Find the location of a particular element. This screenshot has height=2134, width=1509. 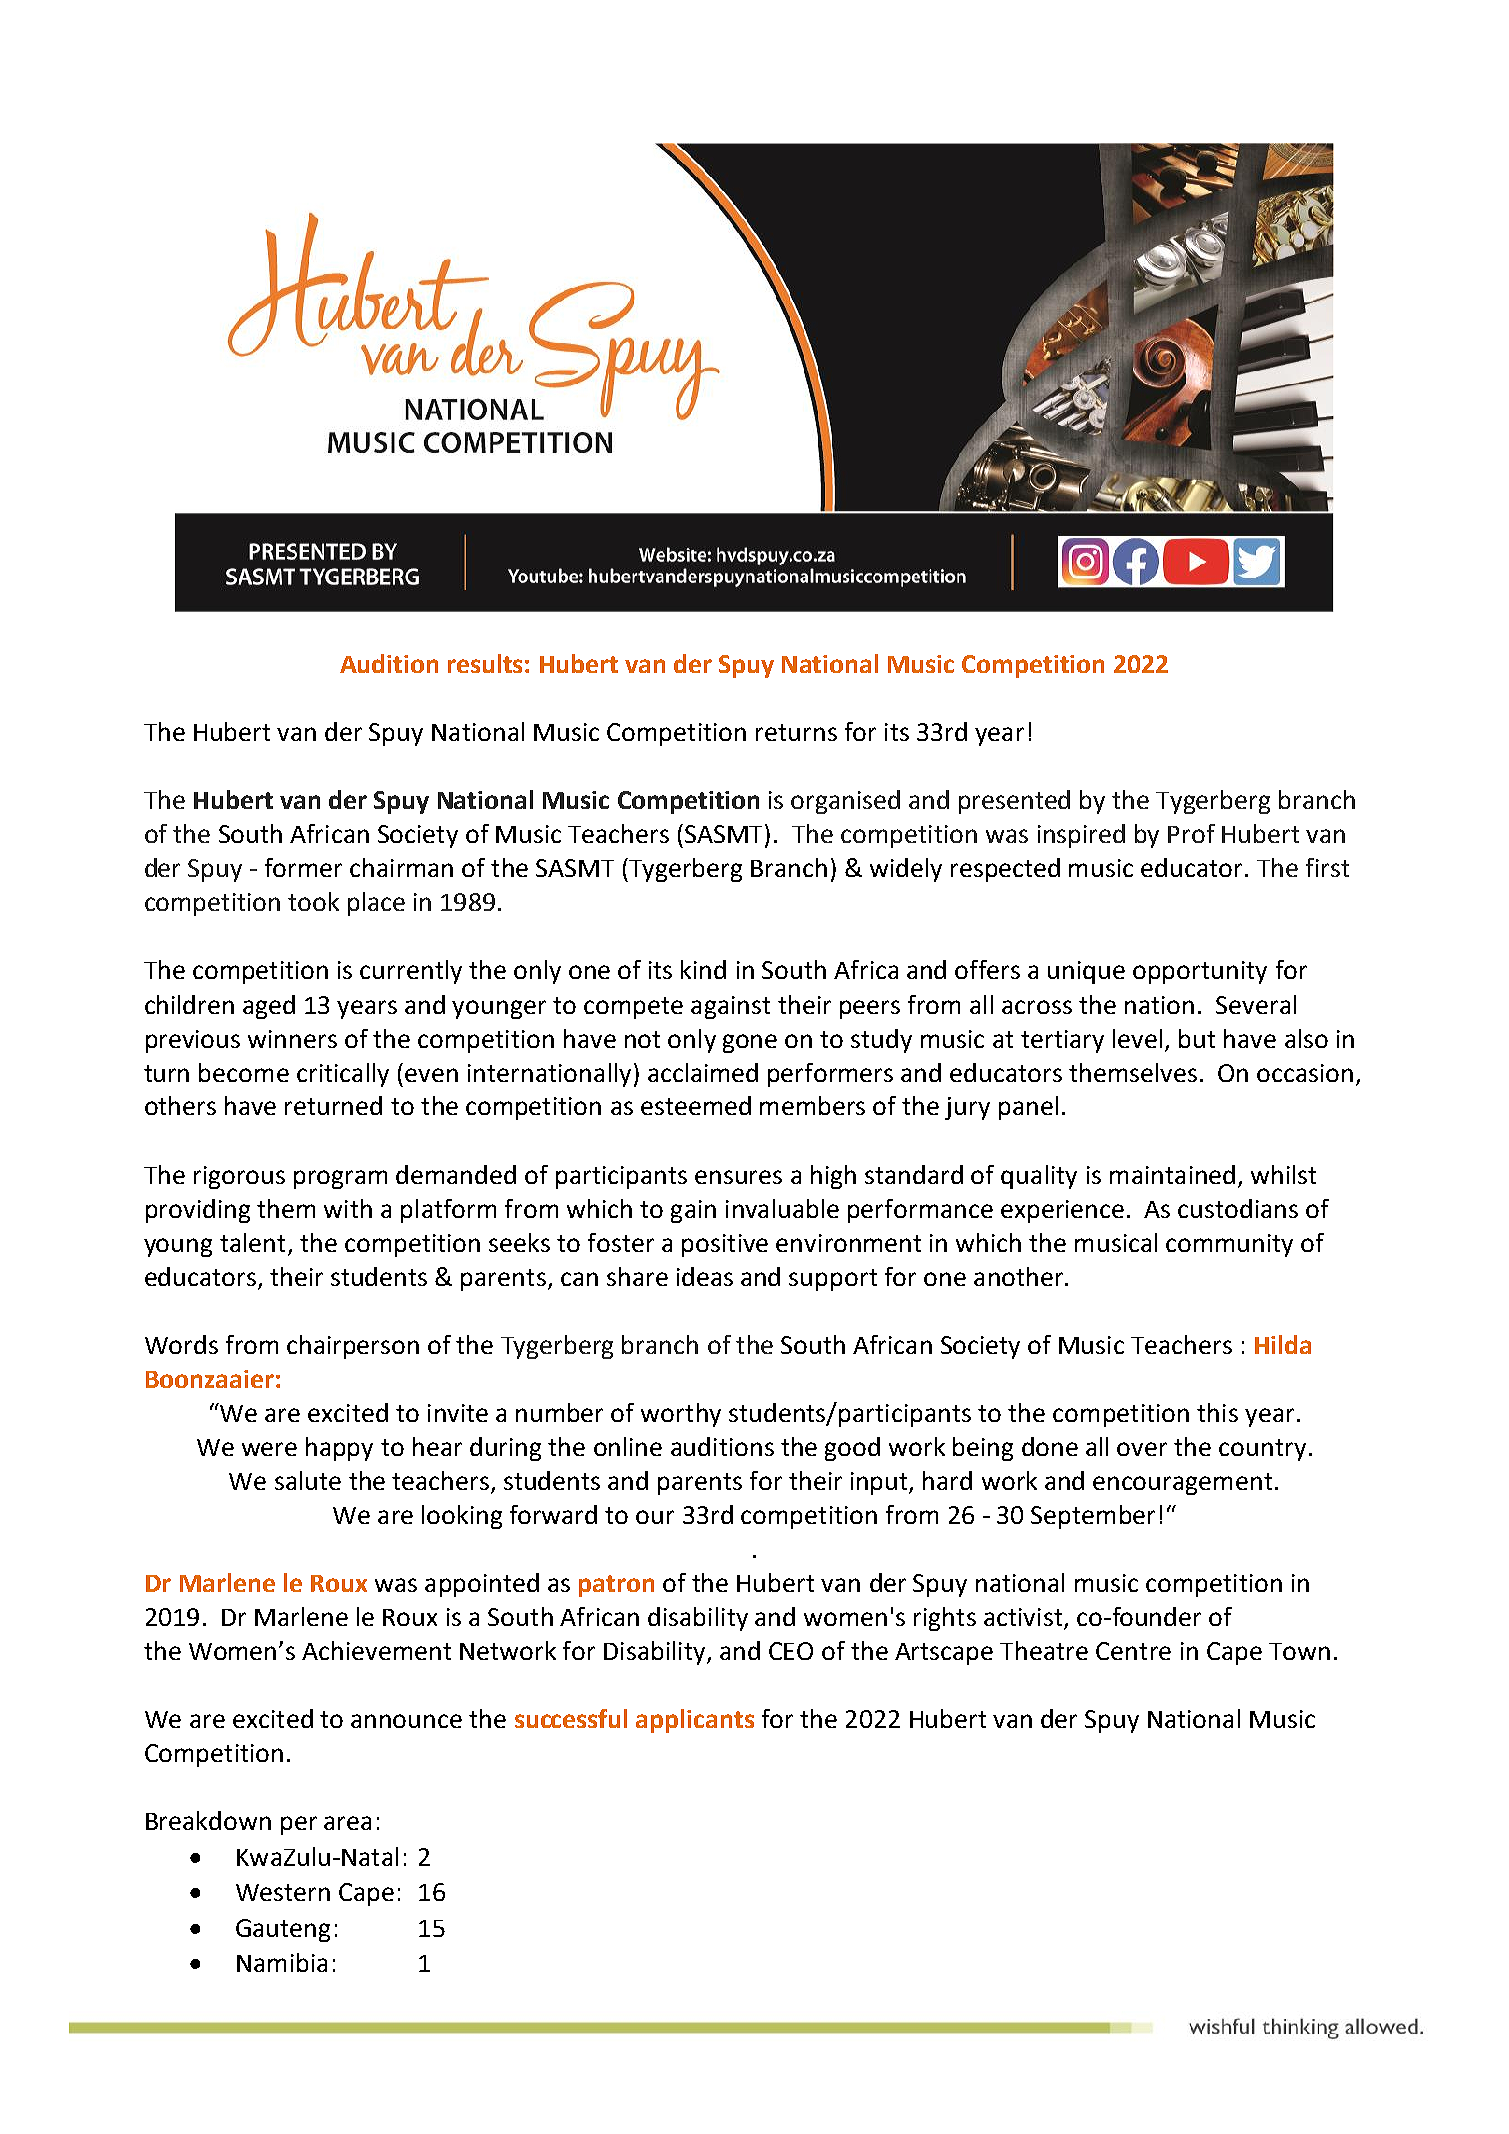

applicants is located at coordinates (695, 1721).
